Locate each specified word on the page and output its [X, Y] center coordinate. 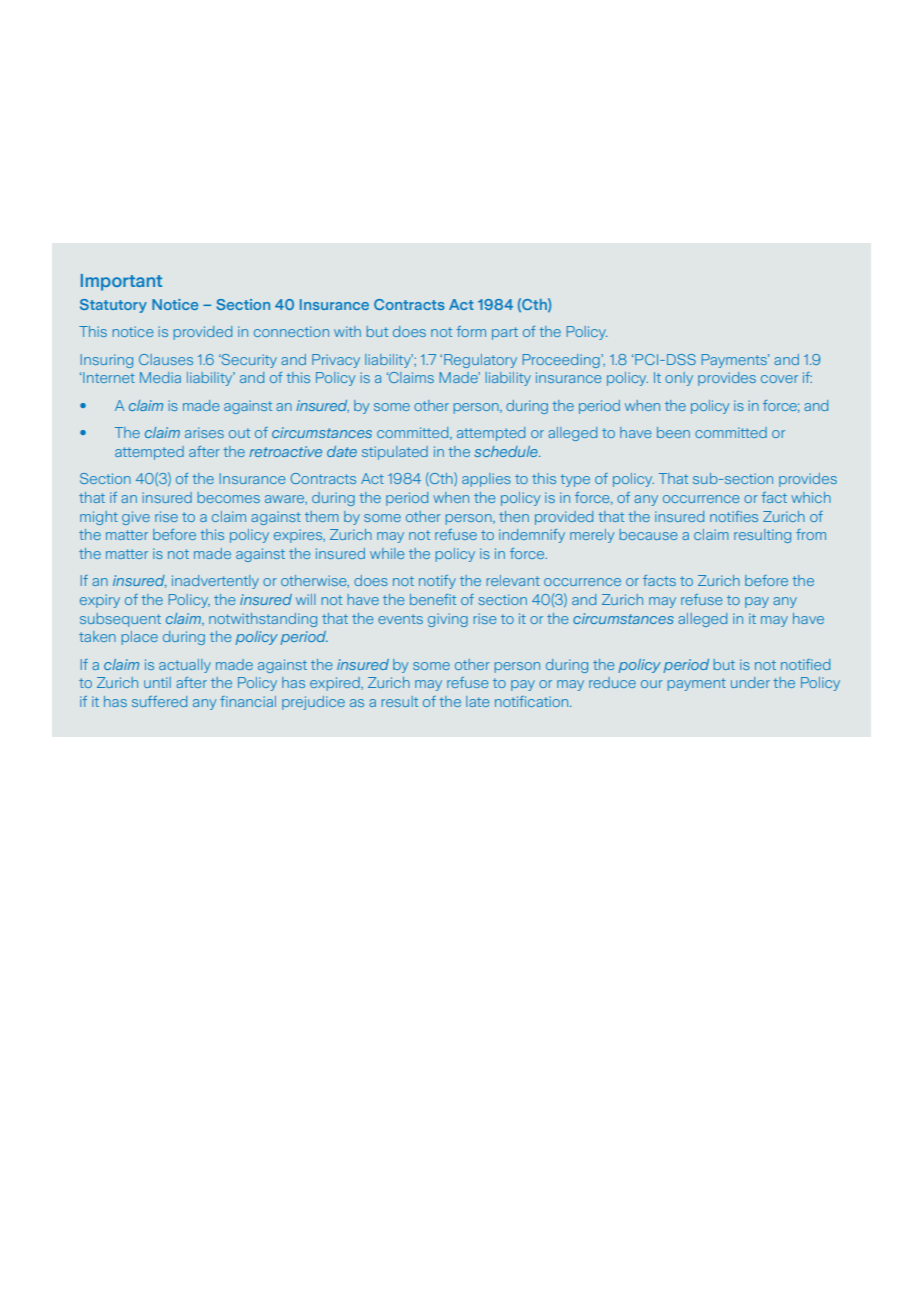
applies [486, 480]
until [157, 682]
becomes [229, 497]
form [471, 331]
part [505, 333]
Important [121, 282]
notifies [734, 516]
